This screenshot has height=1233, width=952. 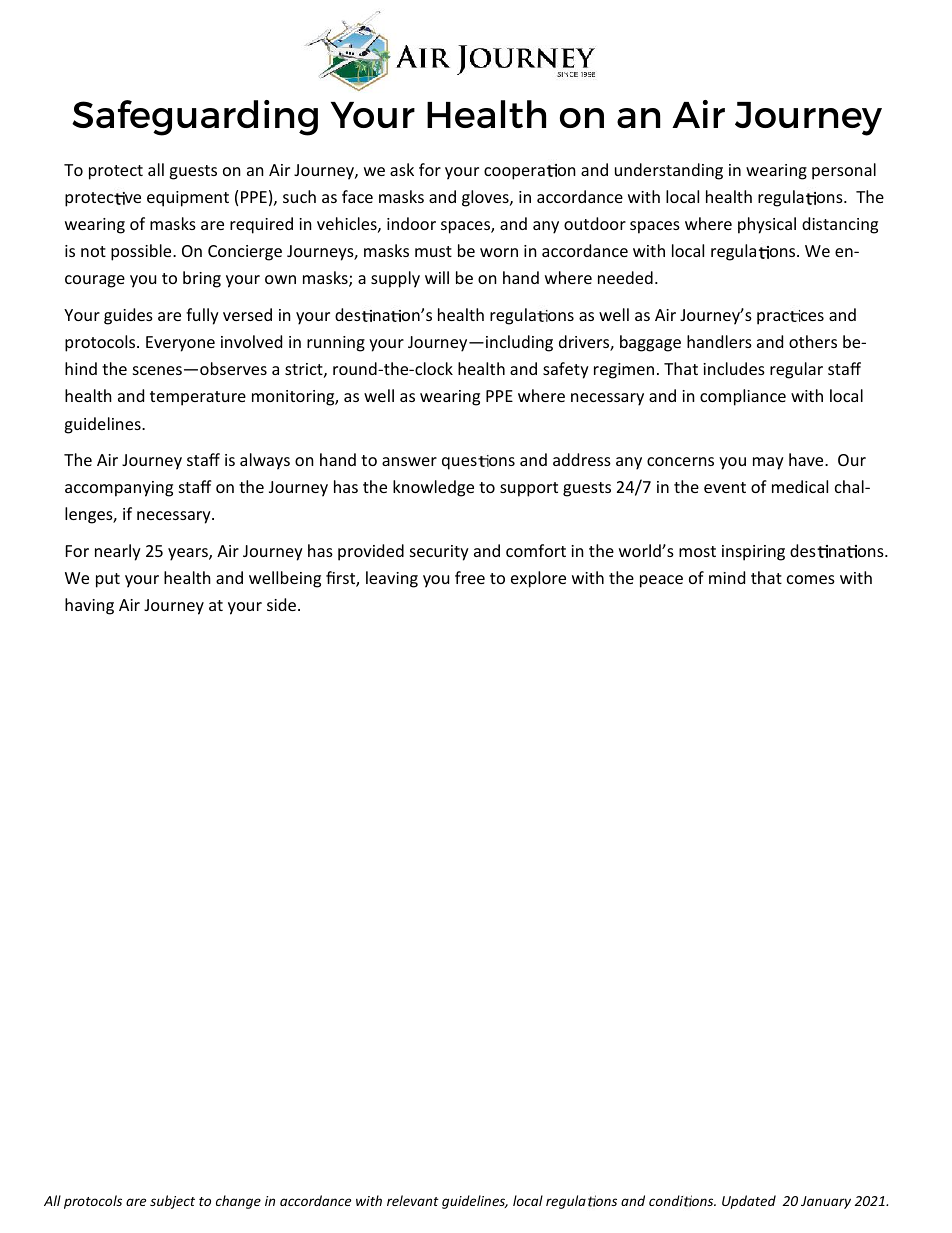 I want to click on Safeguarding, so click(x=195, y=118).
